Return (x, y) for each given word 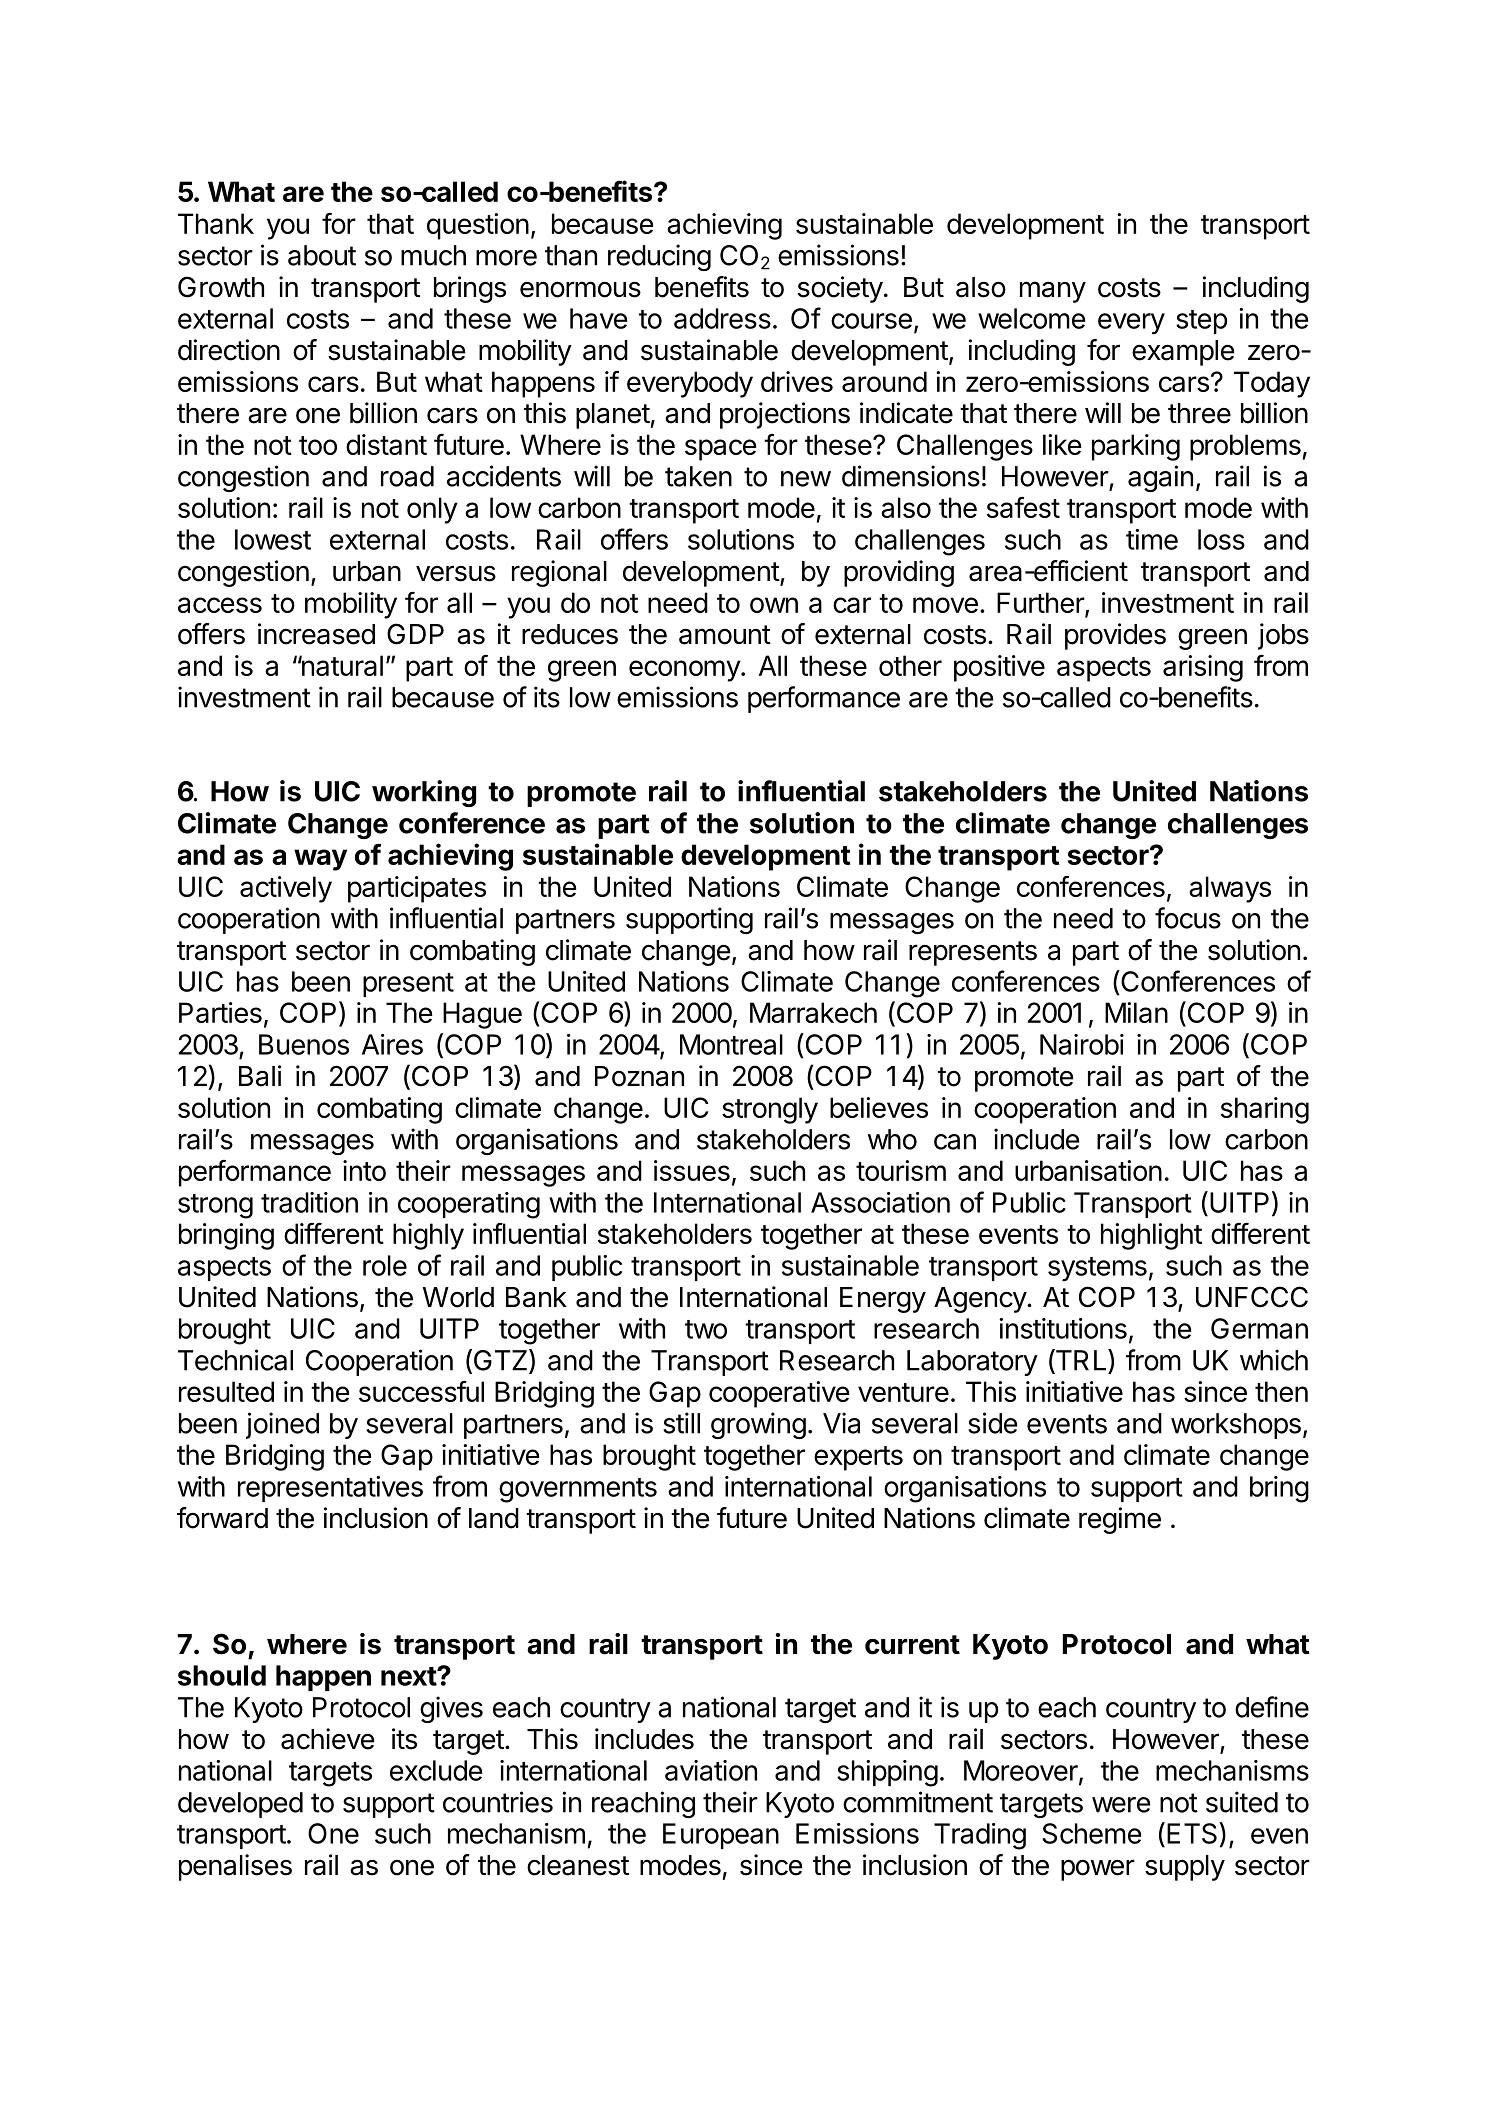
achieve (328, 1739)
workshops (1236, 1426)
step (1201, 322)
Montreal (731, 1044)
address (722, 318)
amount (725, 635)
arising (1203, 668)
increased (316, 634)
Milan (1136, 1012)
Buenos (304, 1044)
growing (758, 1425)
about (322, 255)
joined (282, 1425)
